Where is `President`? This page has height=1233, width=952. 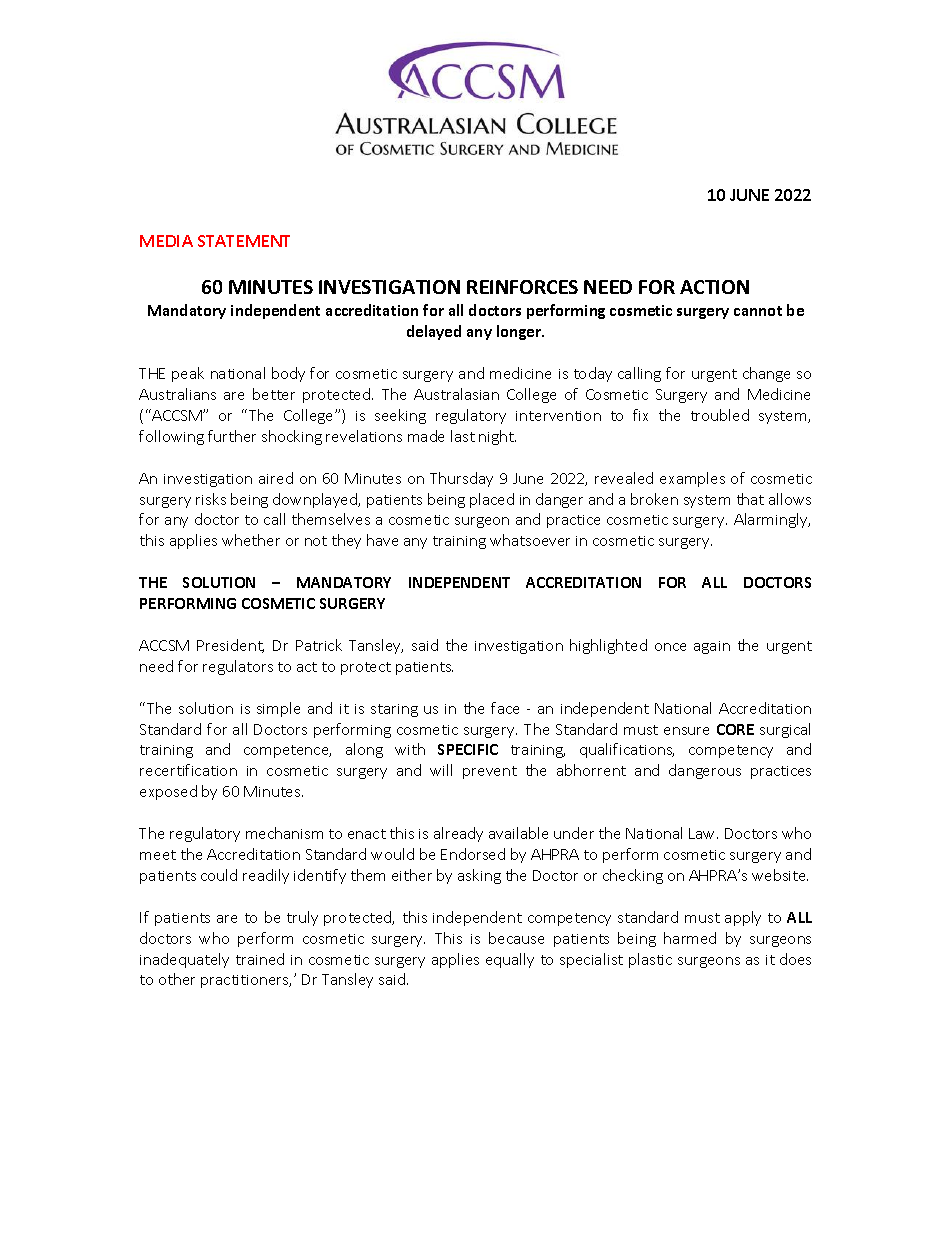 President is located at coordinates (230, 646).
